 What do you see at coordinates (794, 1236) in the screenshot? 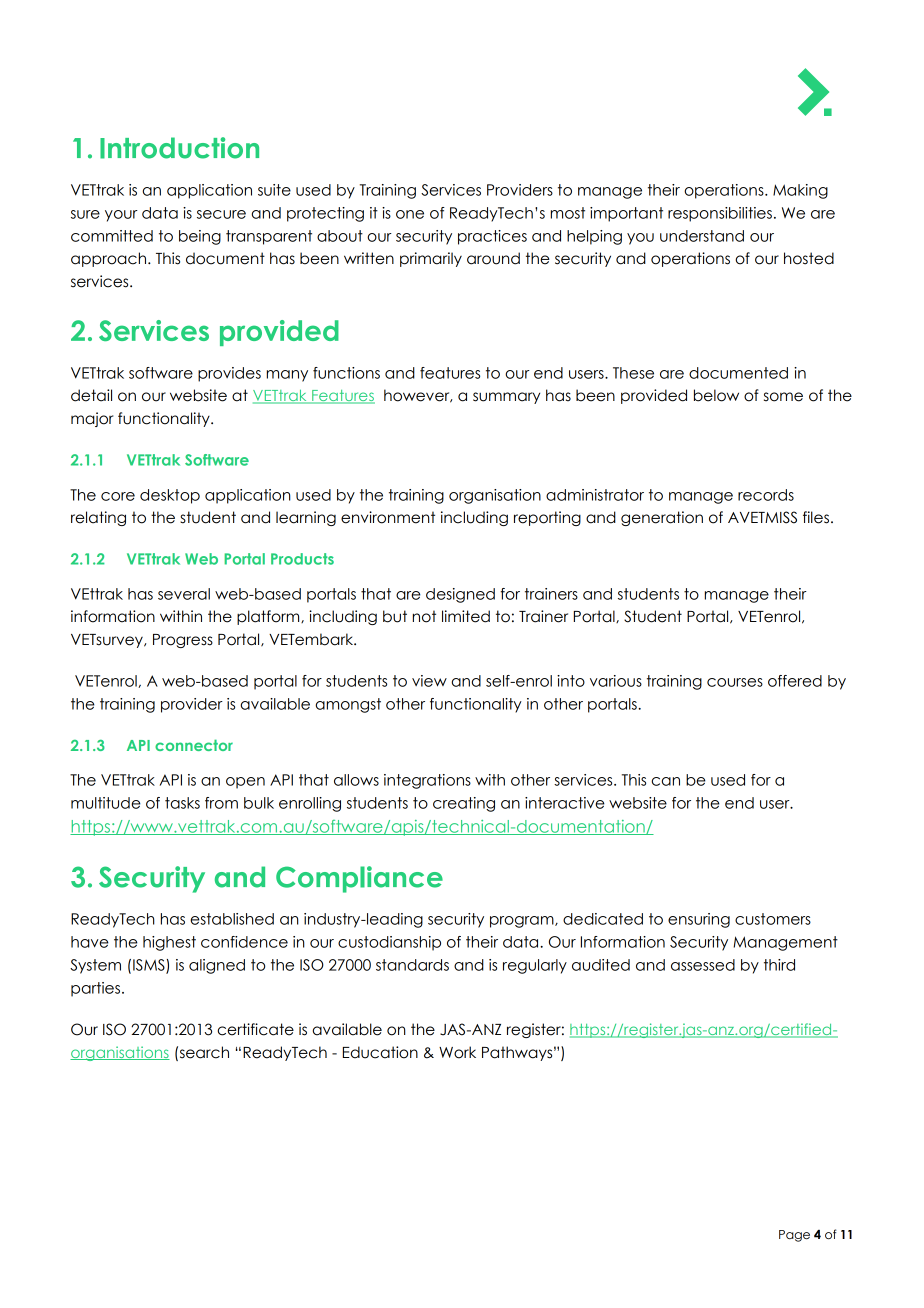
I see `Page` at bounding box center [794, 1236].
